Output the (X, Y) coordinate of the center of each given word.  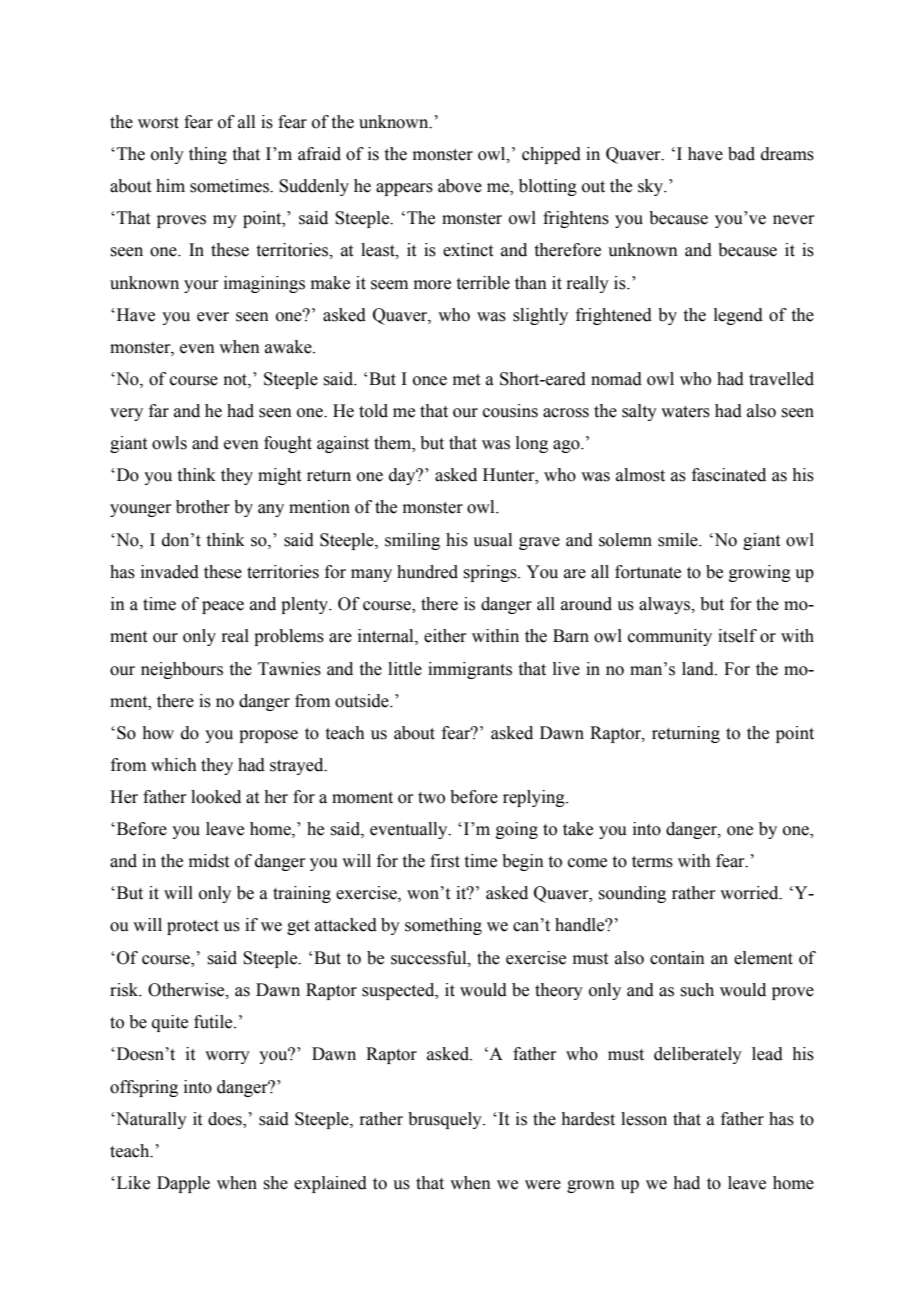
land (699, 669)
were (543, 1185)
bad (741, 154)
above (460, 186)
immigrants (470, 670)
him (170, 185)
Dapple (183, 1184)
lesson (644, 1119)
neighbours (182, 670)
